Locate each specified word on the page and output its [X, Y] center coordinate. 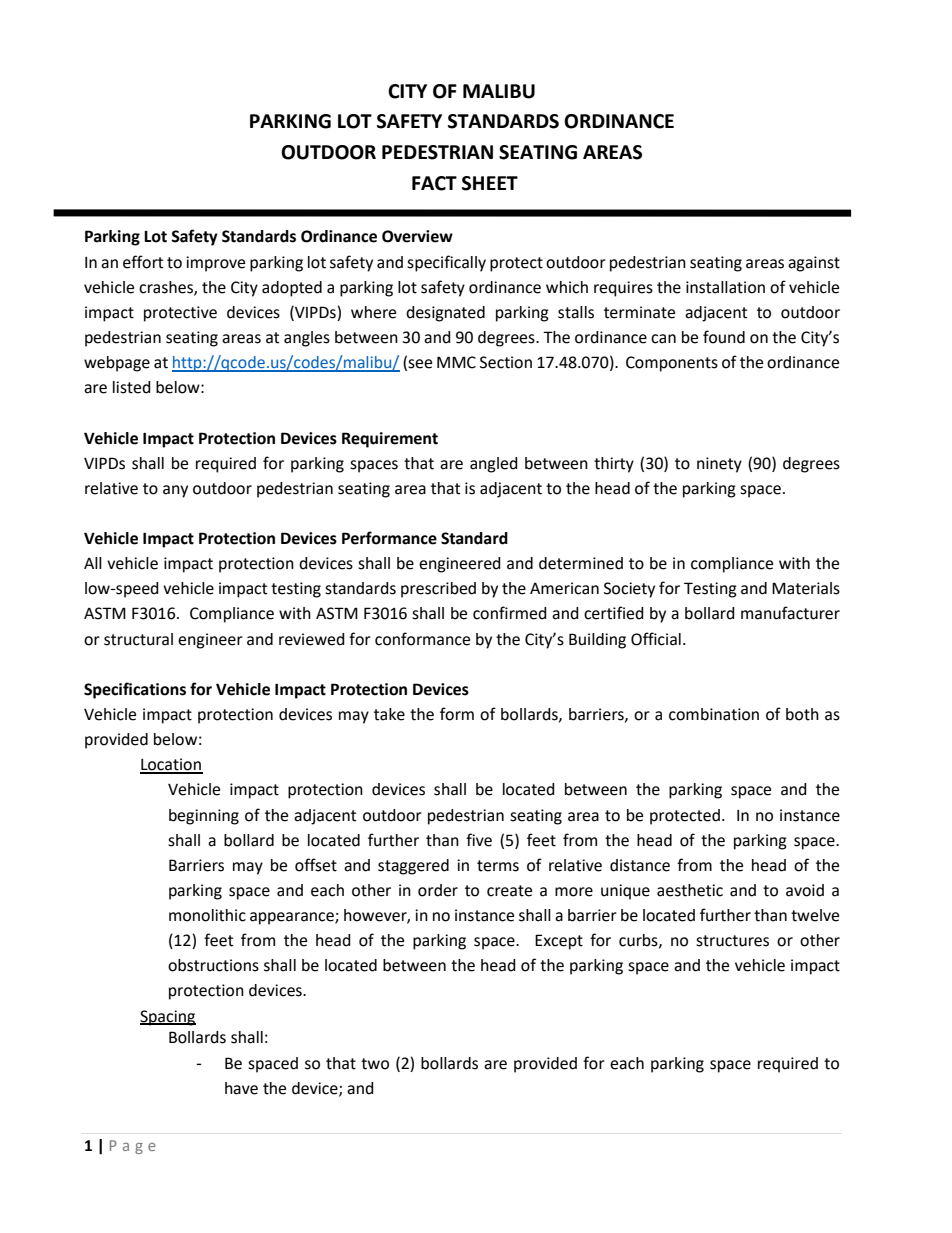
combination [714, 714]
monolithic [207, 915]
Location [171, 765]
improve [215, 264]
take [389, 714]
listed [132, 387]
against [814, 264]
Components [672, 364]
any [175, 491]
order [438, 890]
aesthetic [690, 890]
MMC [456, 362]
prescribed [438, 590]
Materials [806, 588]
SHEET [490, 183]
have [241, 1088]
